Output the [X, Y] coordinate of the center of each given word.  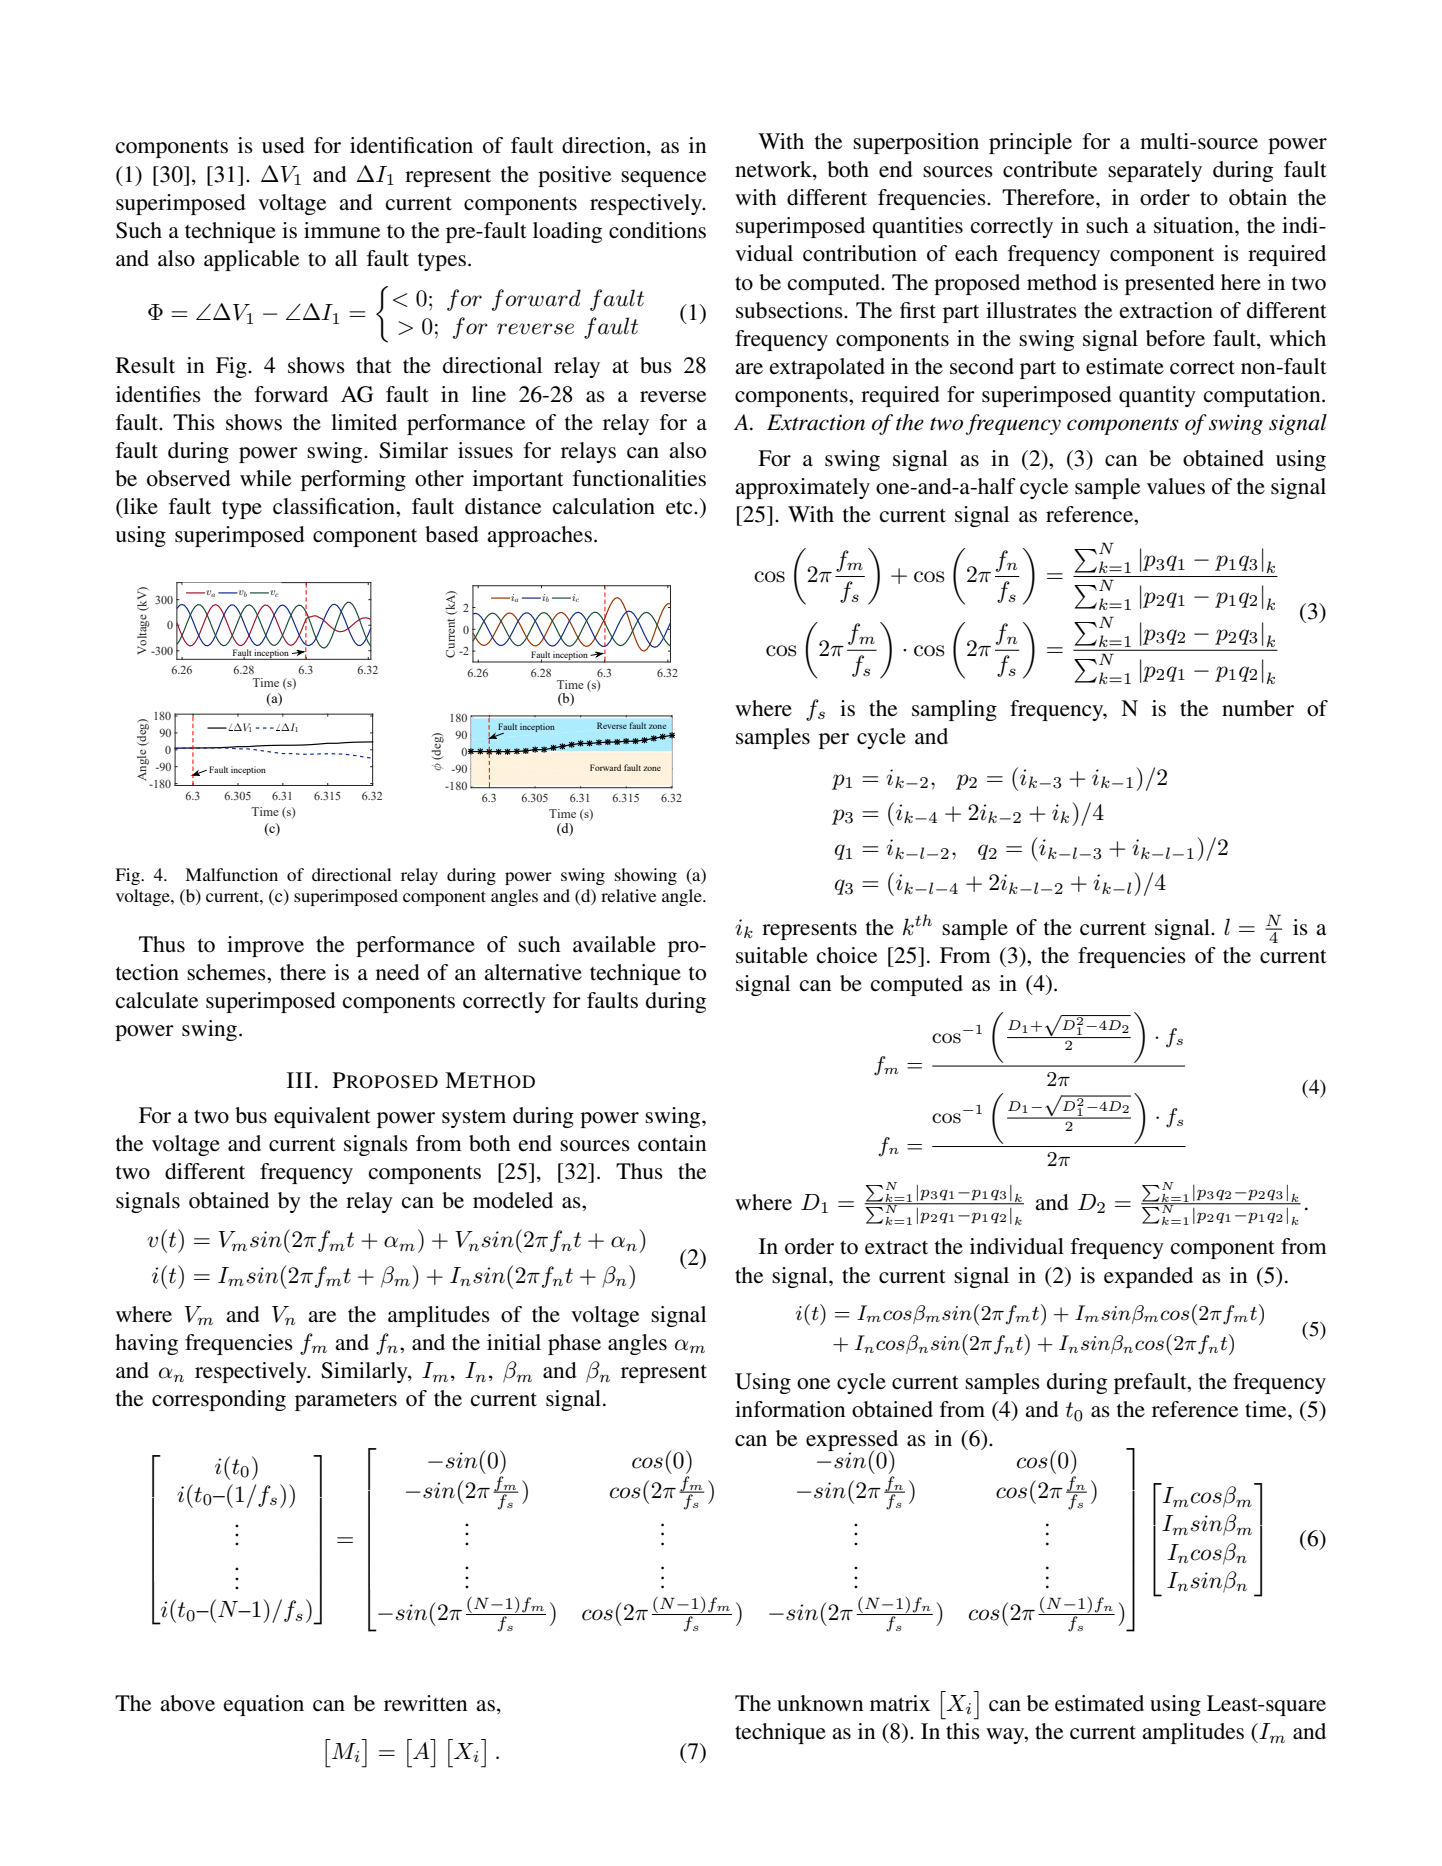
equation [264, 1705]
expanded [1148, 1277]
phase [574, 1344]
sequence [663, 179]
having [146, 1344]
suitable [772, 955]
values [1176, 486]
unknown [820, 1703]
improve [265, 946]
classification [335, 506]
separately [1155, 171]
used [283, 145]
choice [847, 955]
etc [680, 507]
